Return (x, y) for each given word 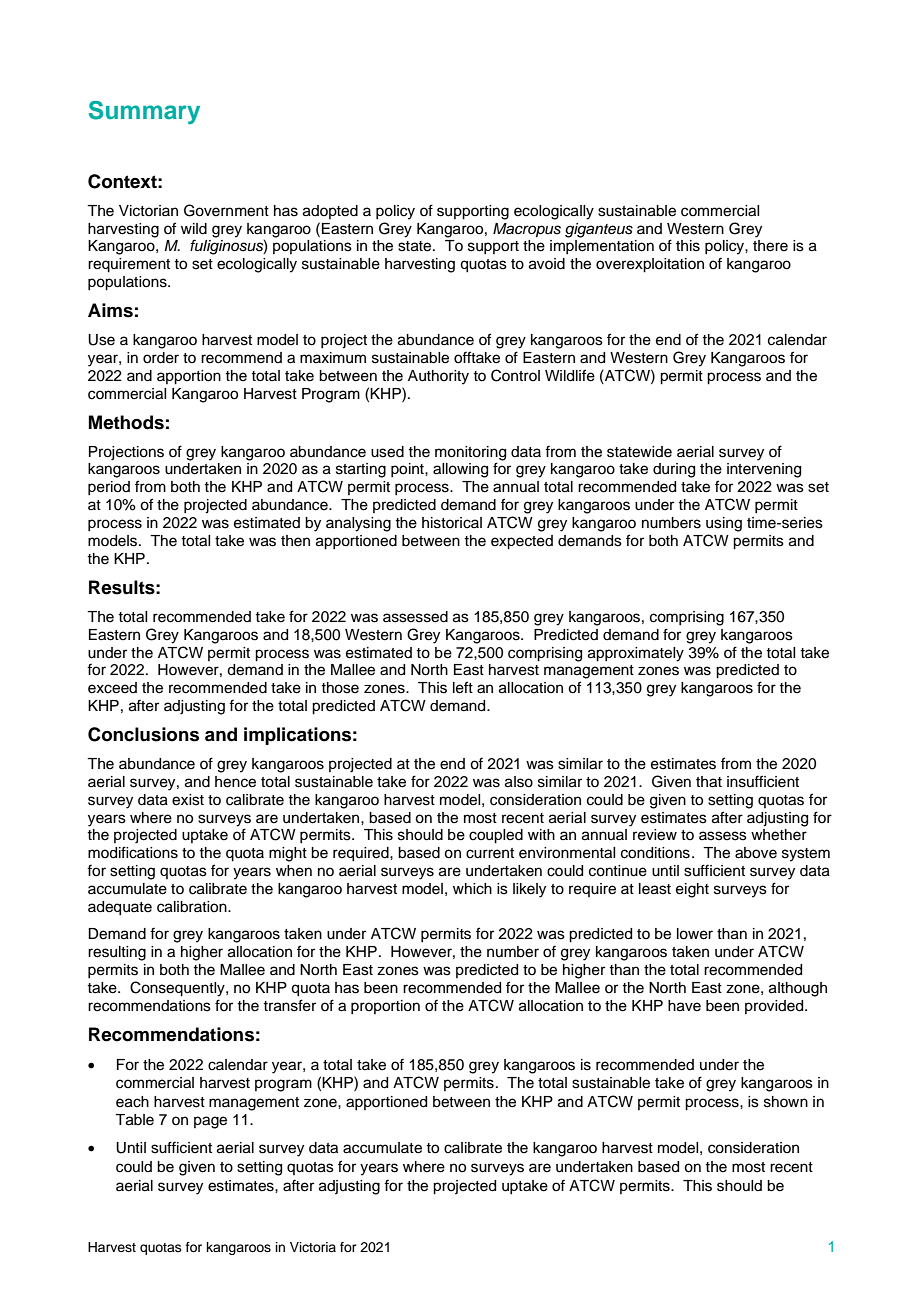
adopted (330, 212)
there (770, 246)
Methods (126, 422)
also (519, 782)
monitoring (470, 453)
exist (188, 800)
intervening (764, 470)
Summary (144, 112)
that (709, 782)
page (210, 1122)
